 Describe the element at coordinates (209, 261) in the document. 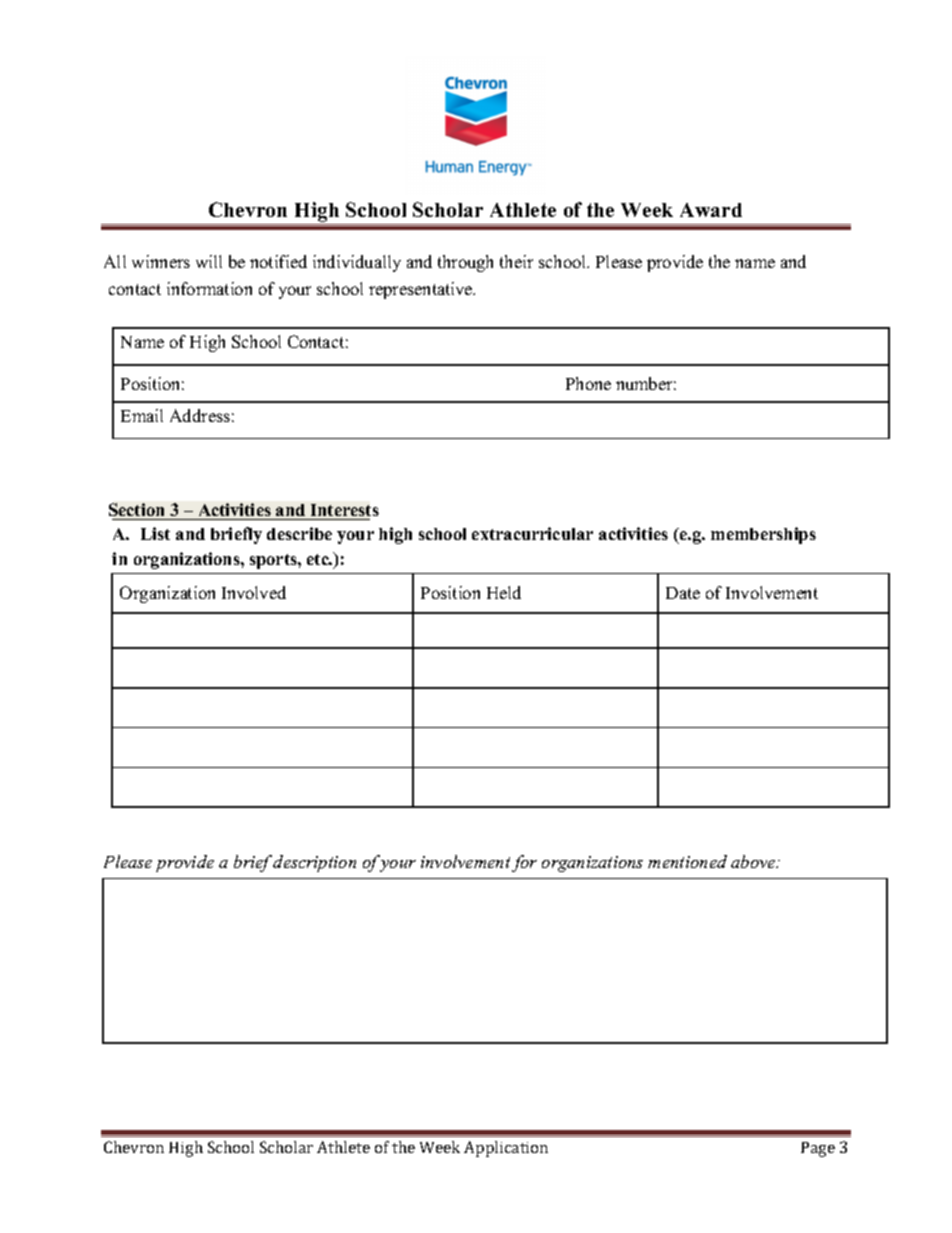

I see `will` at that location.
